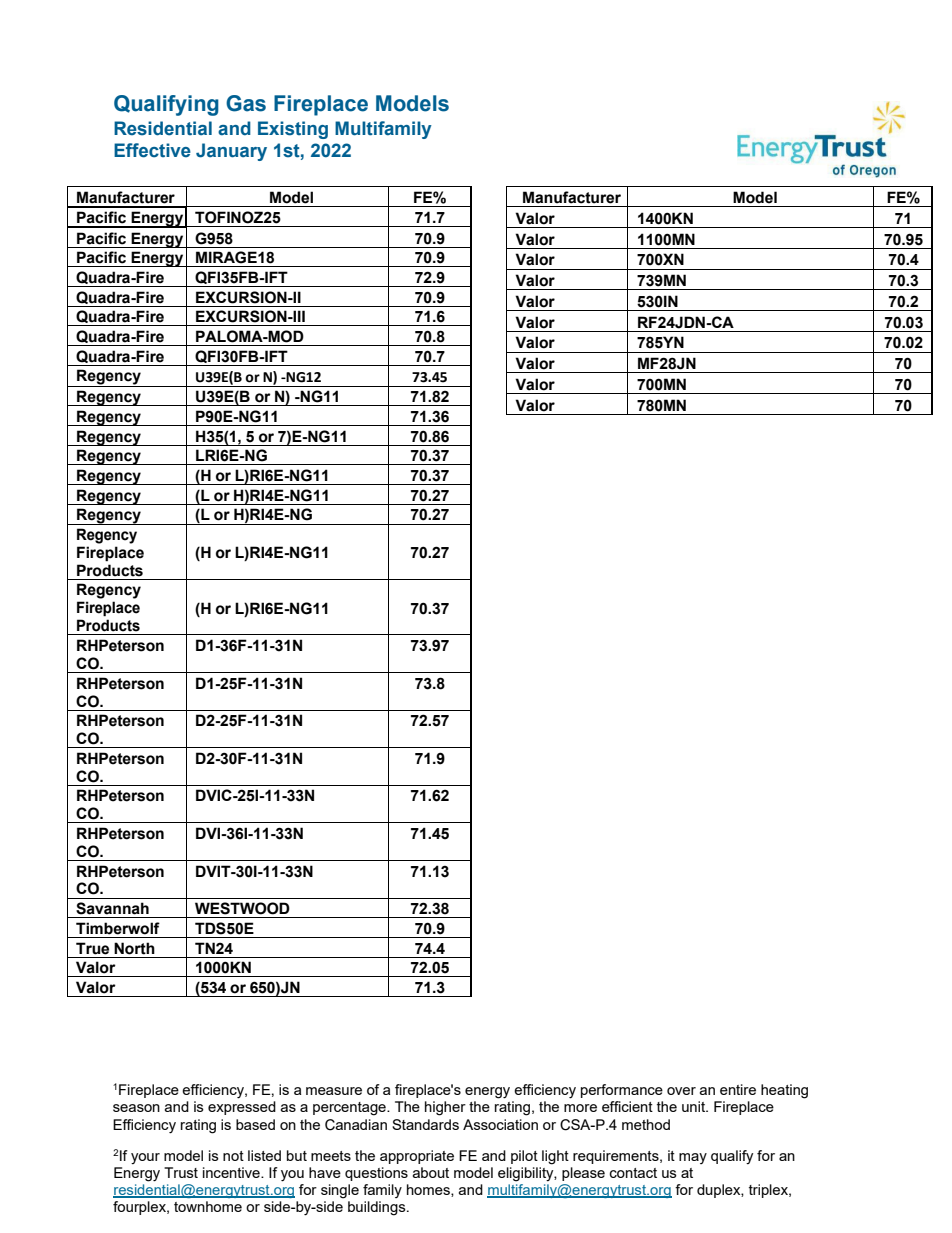  What do you see at coordinates (738, 1089) in the screenshot?
I see `entire` at bounding box center [738, 1089].
